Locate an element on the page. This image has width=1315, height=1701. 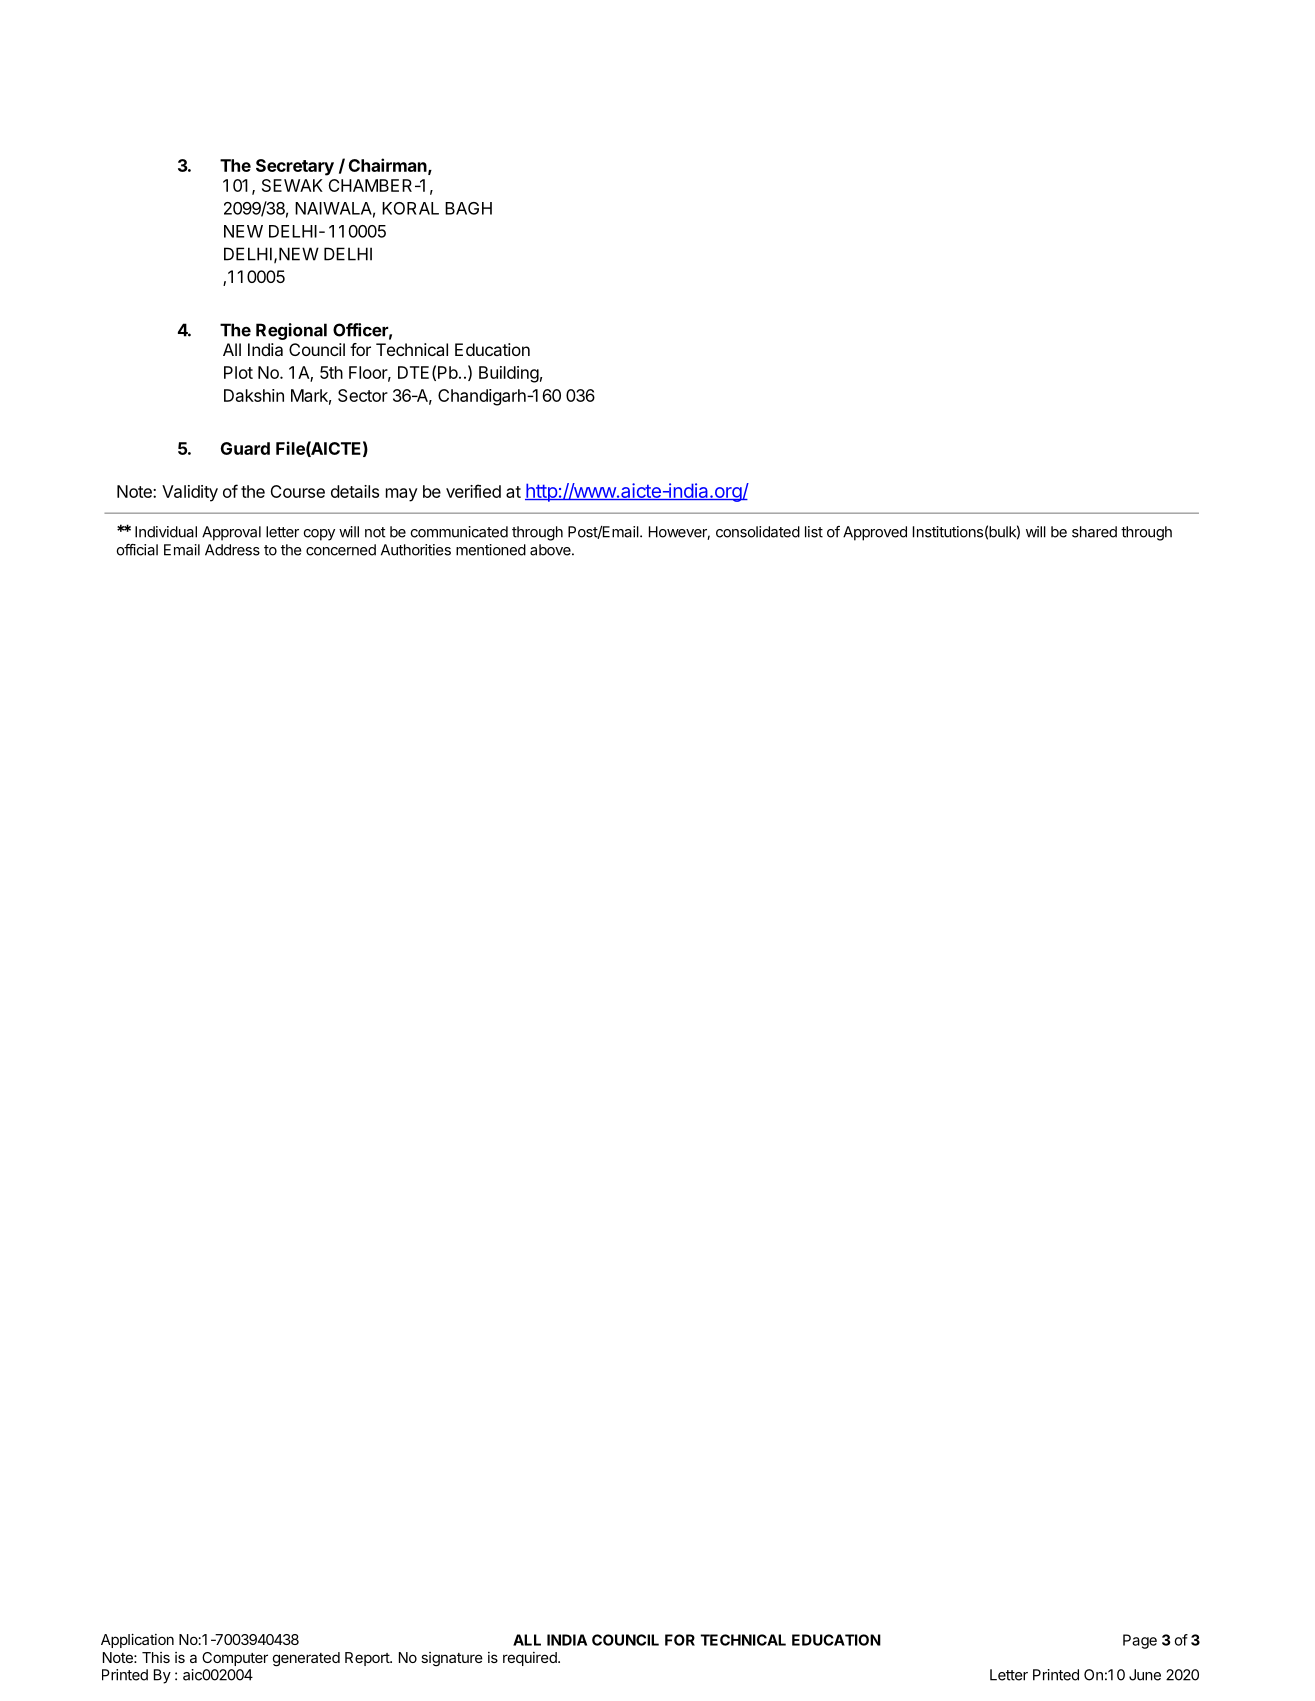
Application is located at coordinates (137, 1640).
